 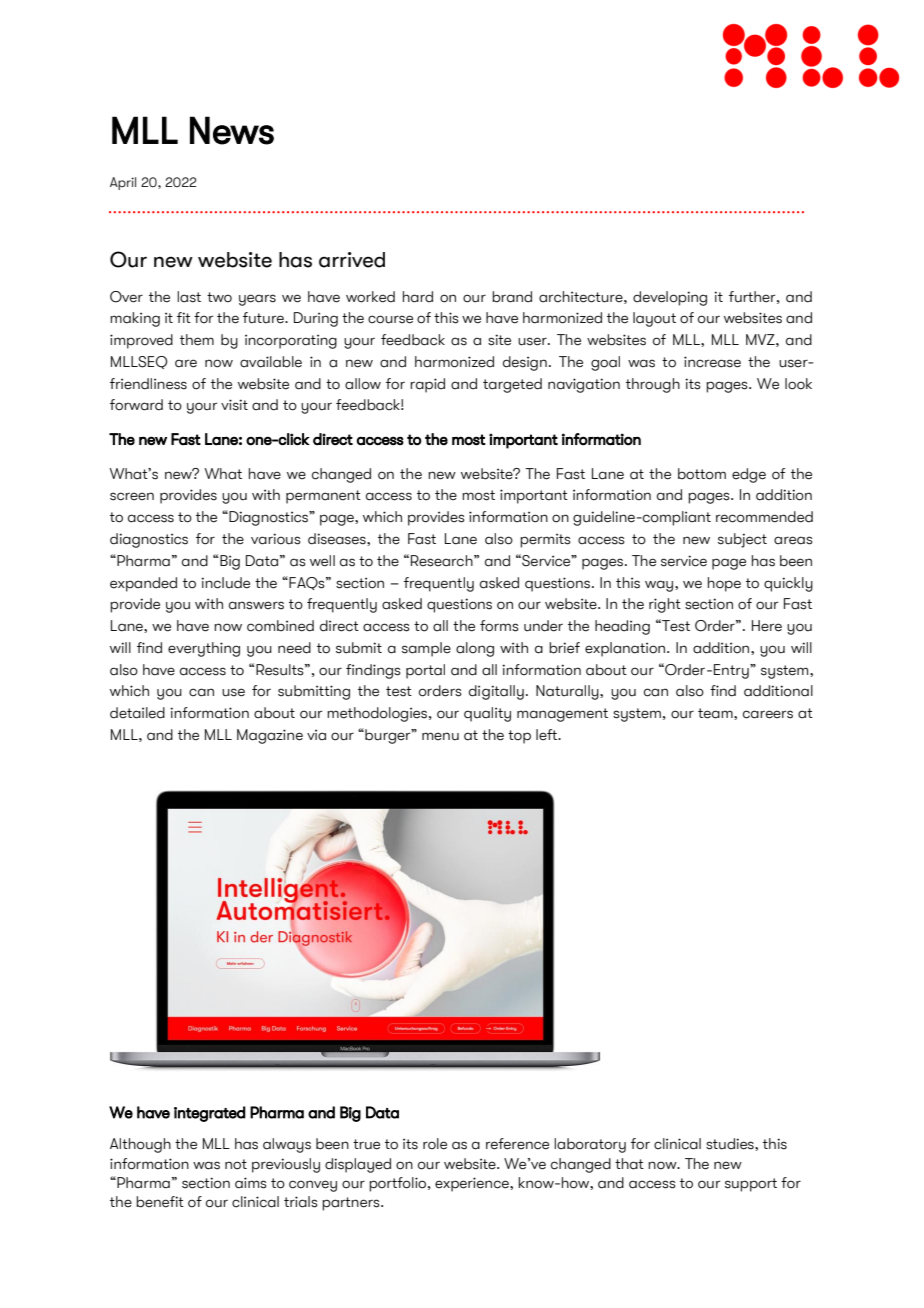 I want to click on everything, so click(x=204, y=649).
